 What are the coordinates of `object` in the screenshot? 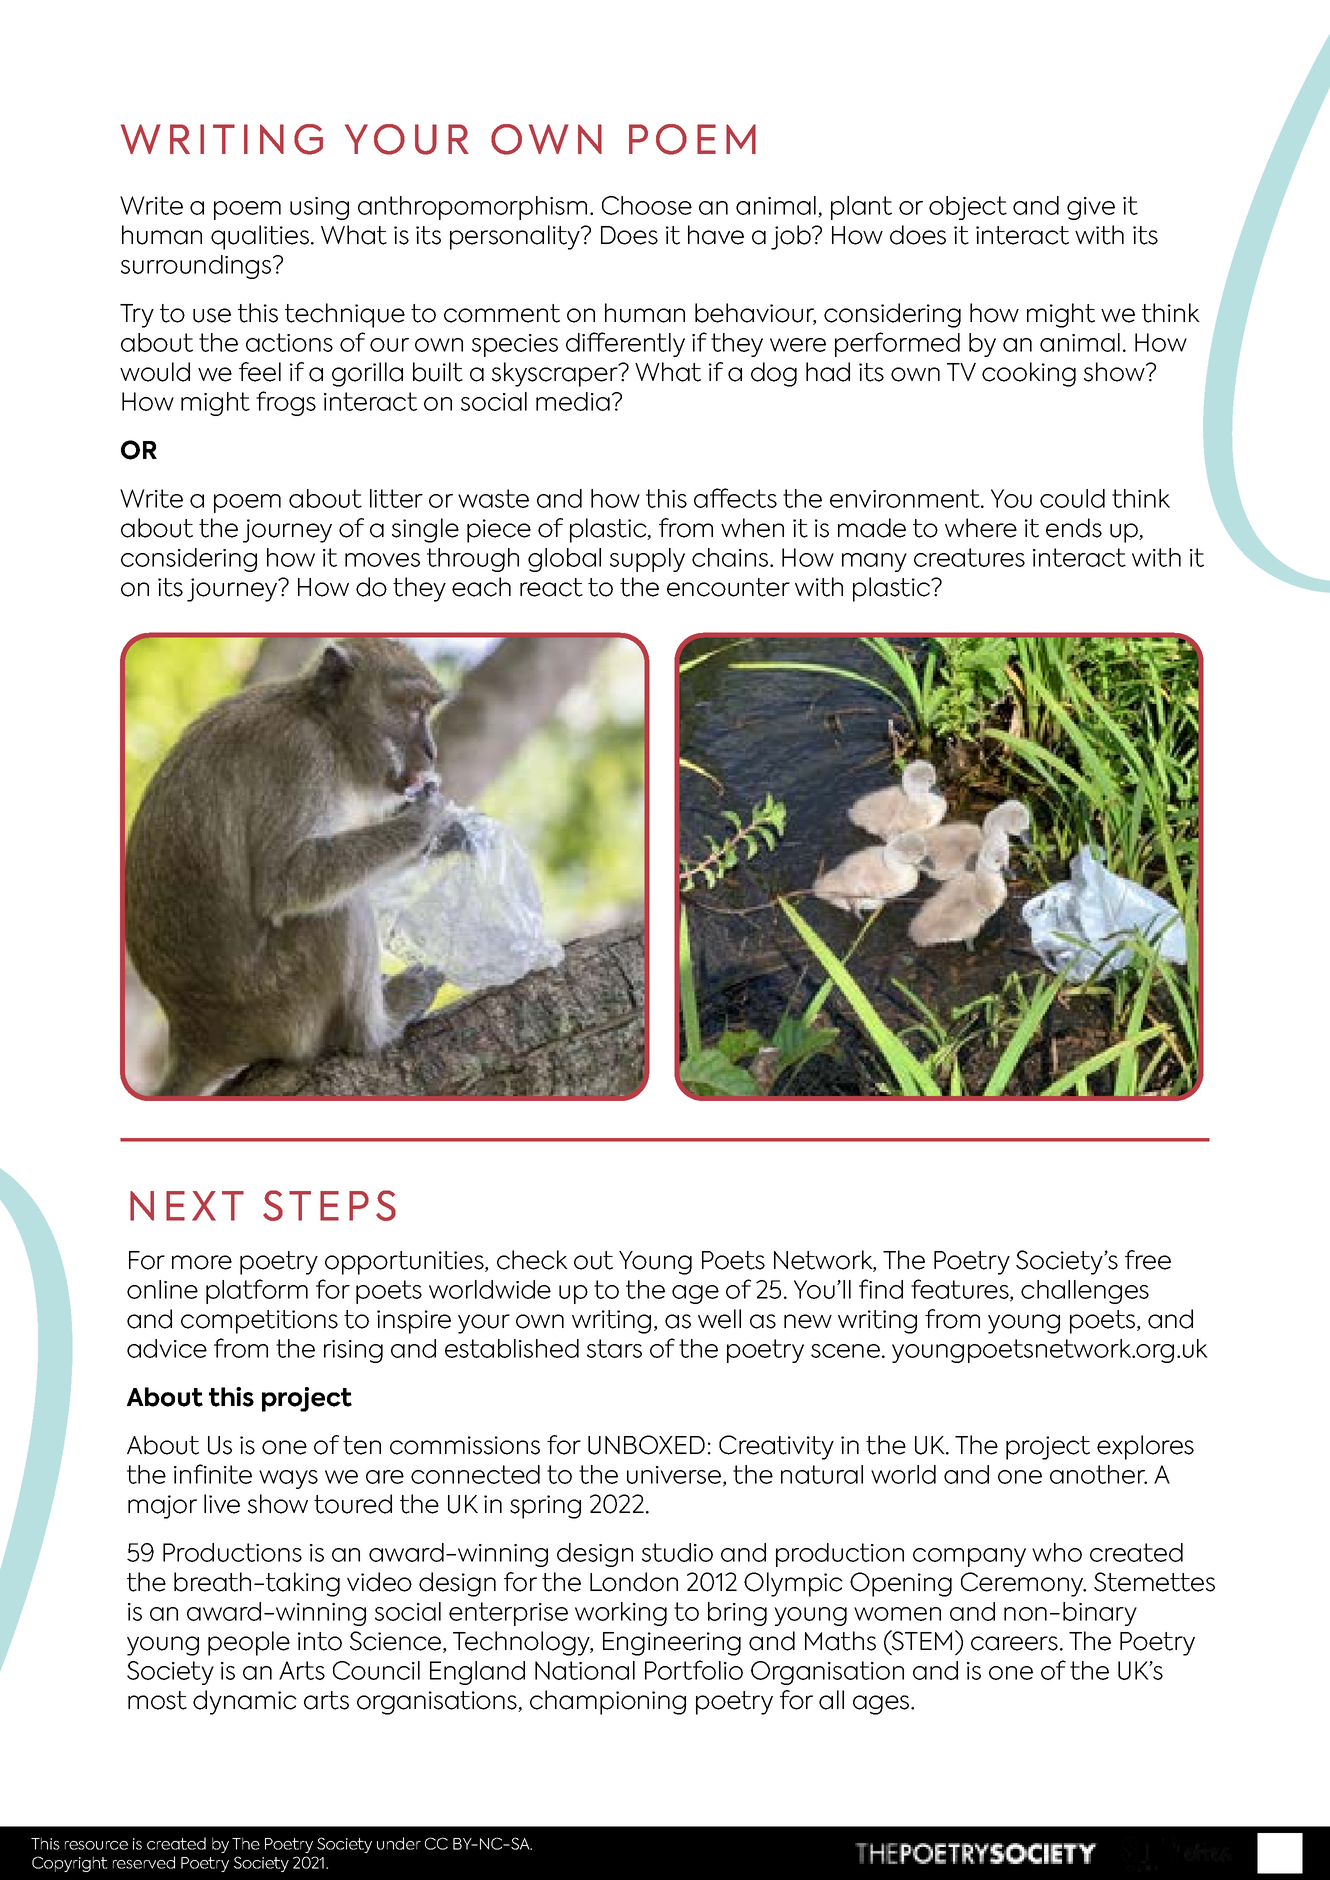 It's located at (968, 208).
